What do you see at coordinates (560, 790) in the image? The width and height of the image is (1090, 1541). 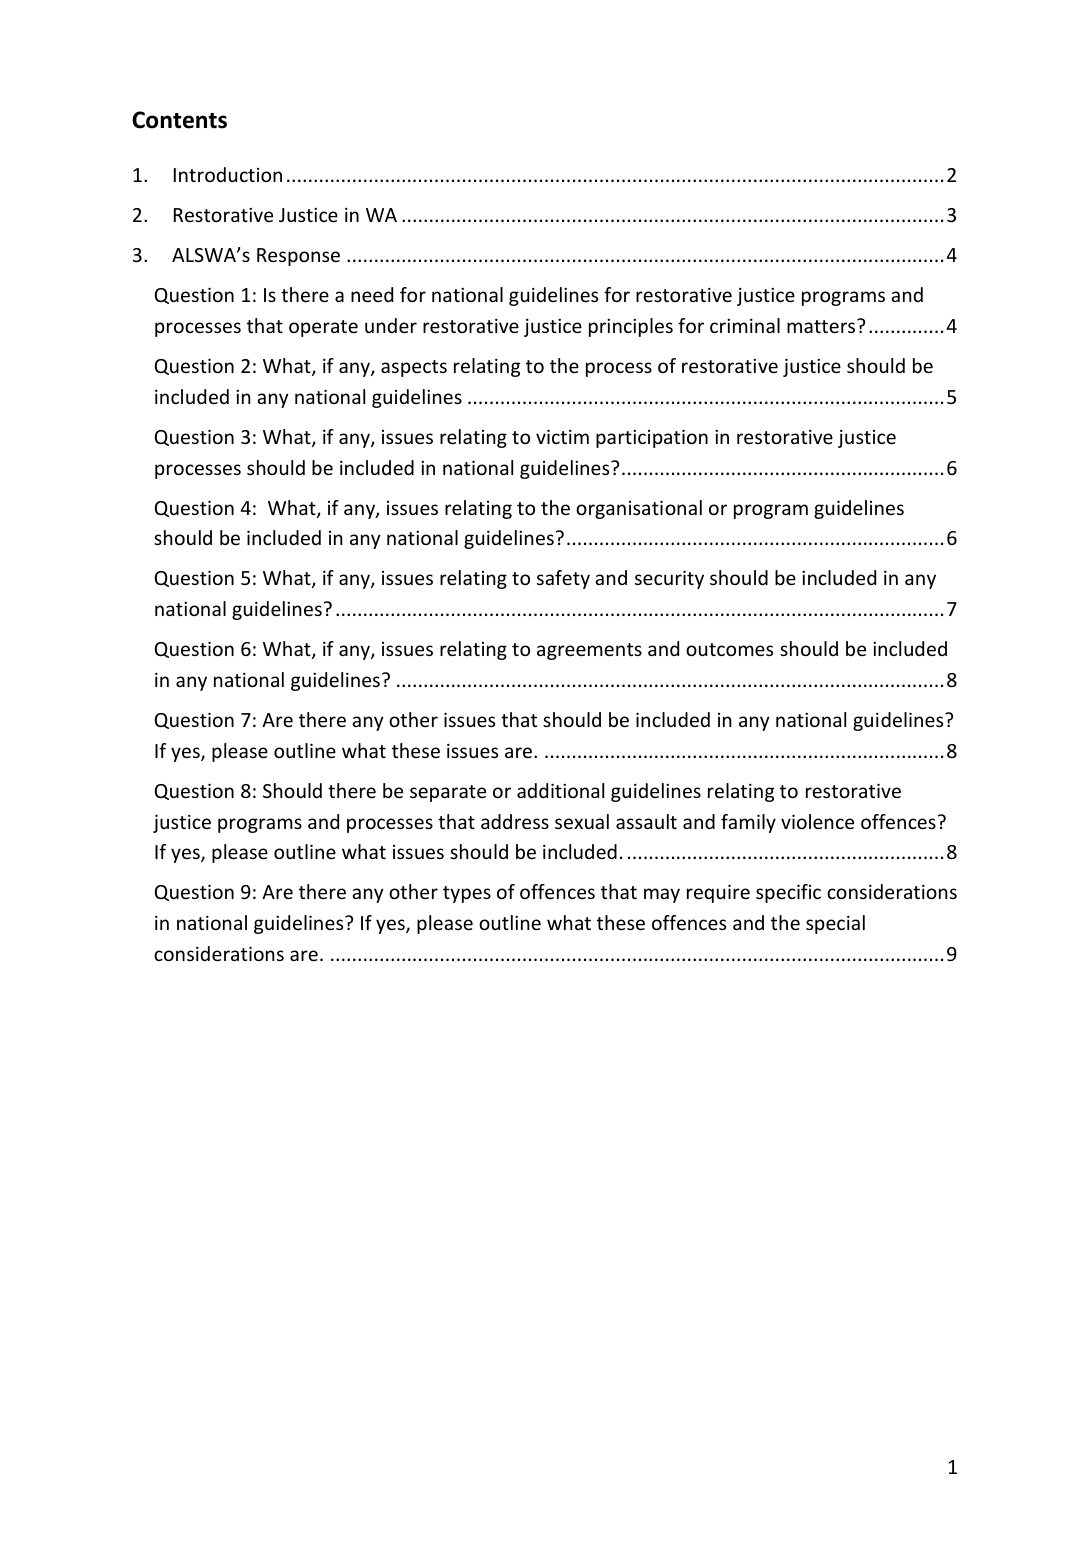 I see `additional` at bounding box center [560, 790].
